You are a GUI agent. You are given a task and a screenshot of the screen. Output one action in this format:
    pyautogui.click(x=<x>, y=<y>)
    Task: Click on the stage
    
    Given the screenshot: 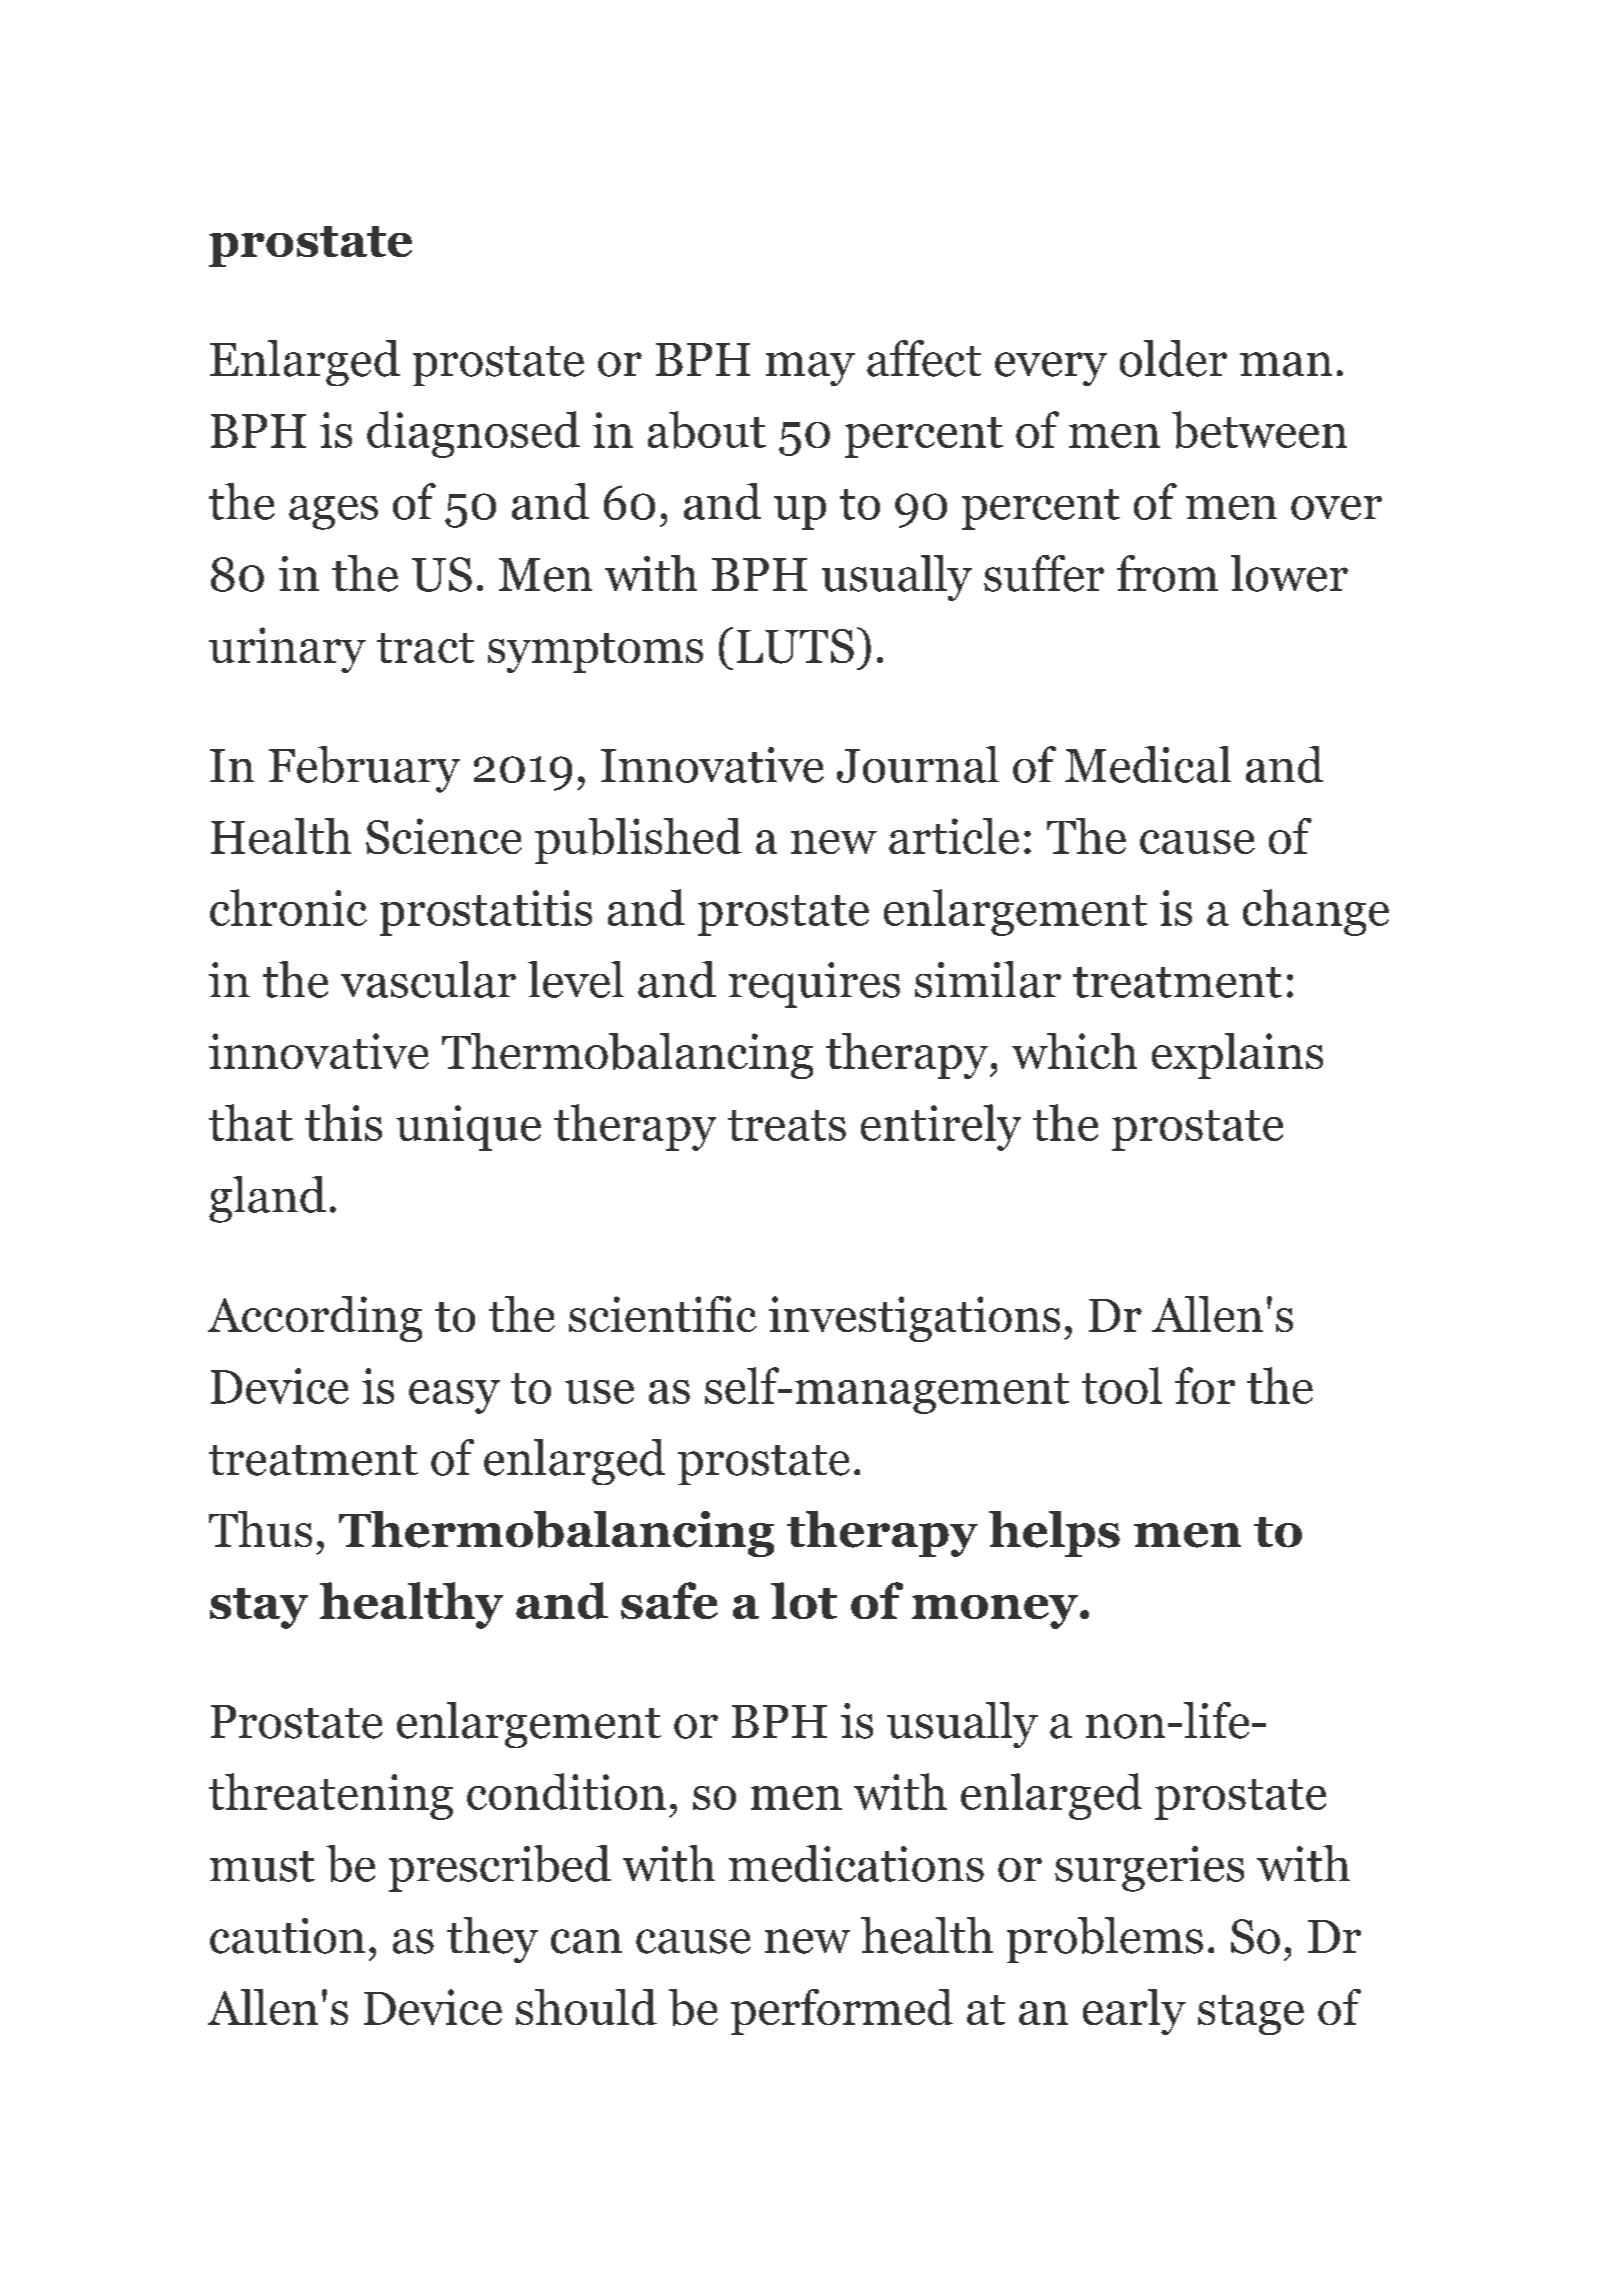 What is the action you would take?
    pyautogui.click(x=1251, y=2015)
